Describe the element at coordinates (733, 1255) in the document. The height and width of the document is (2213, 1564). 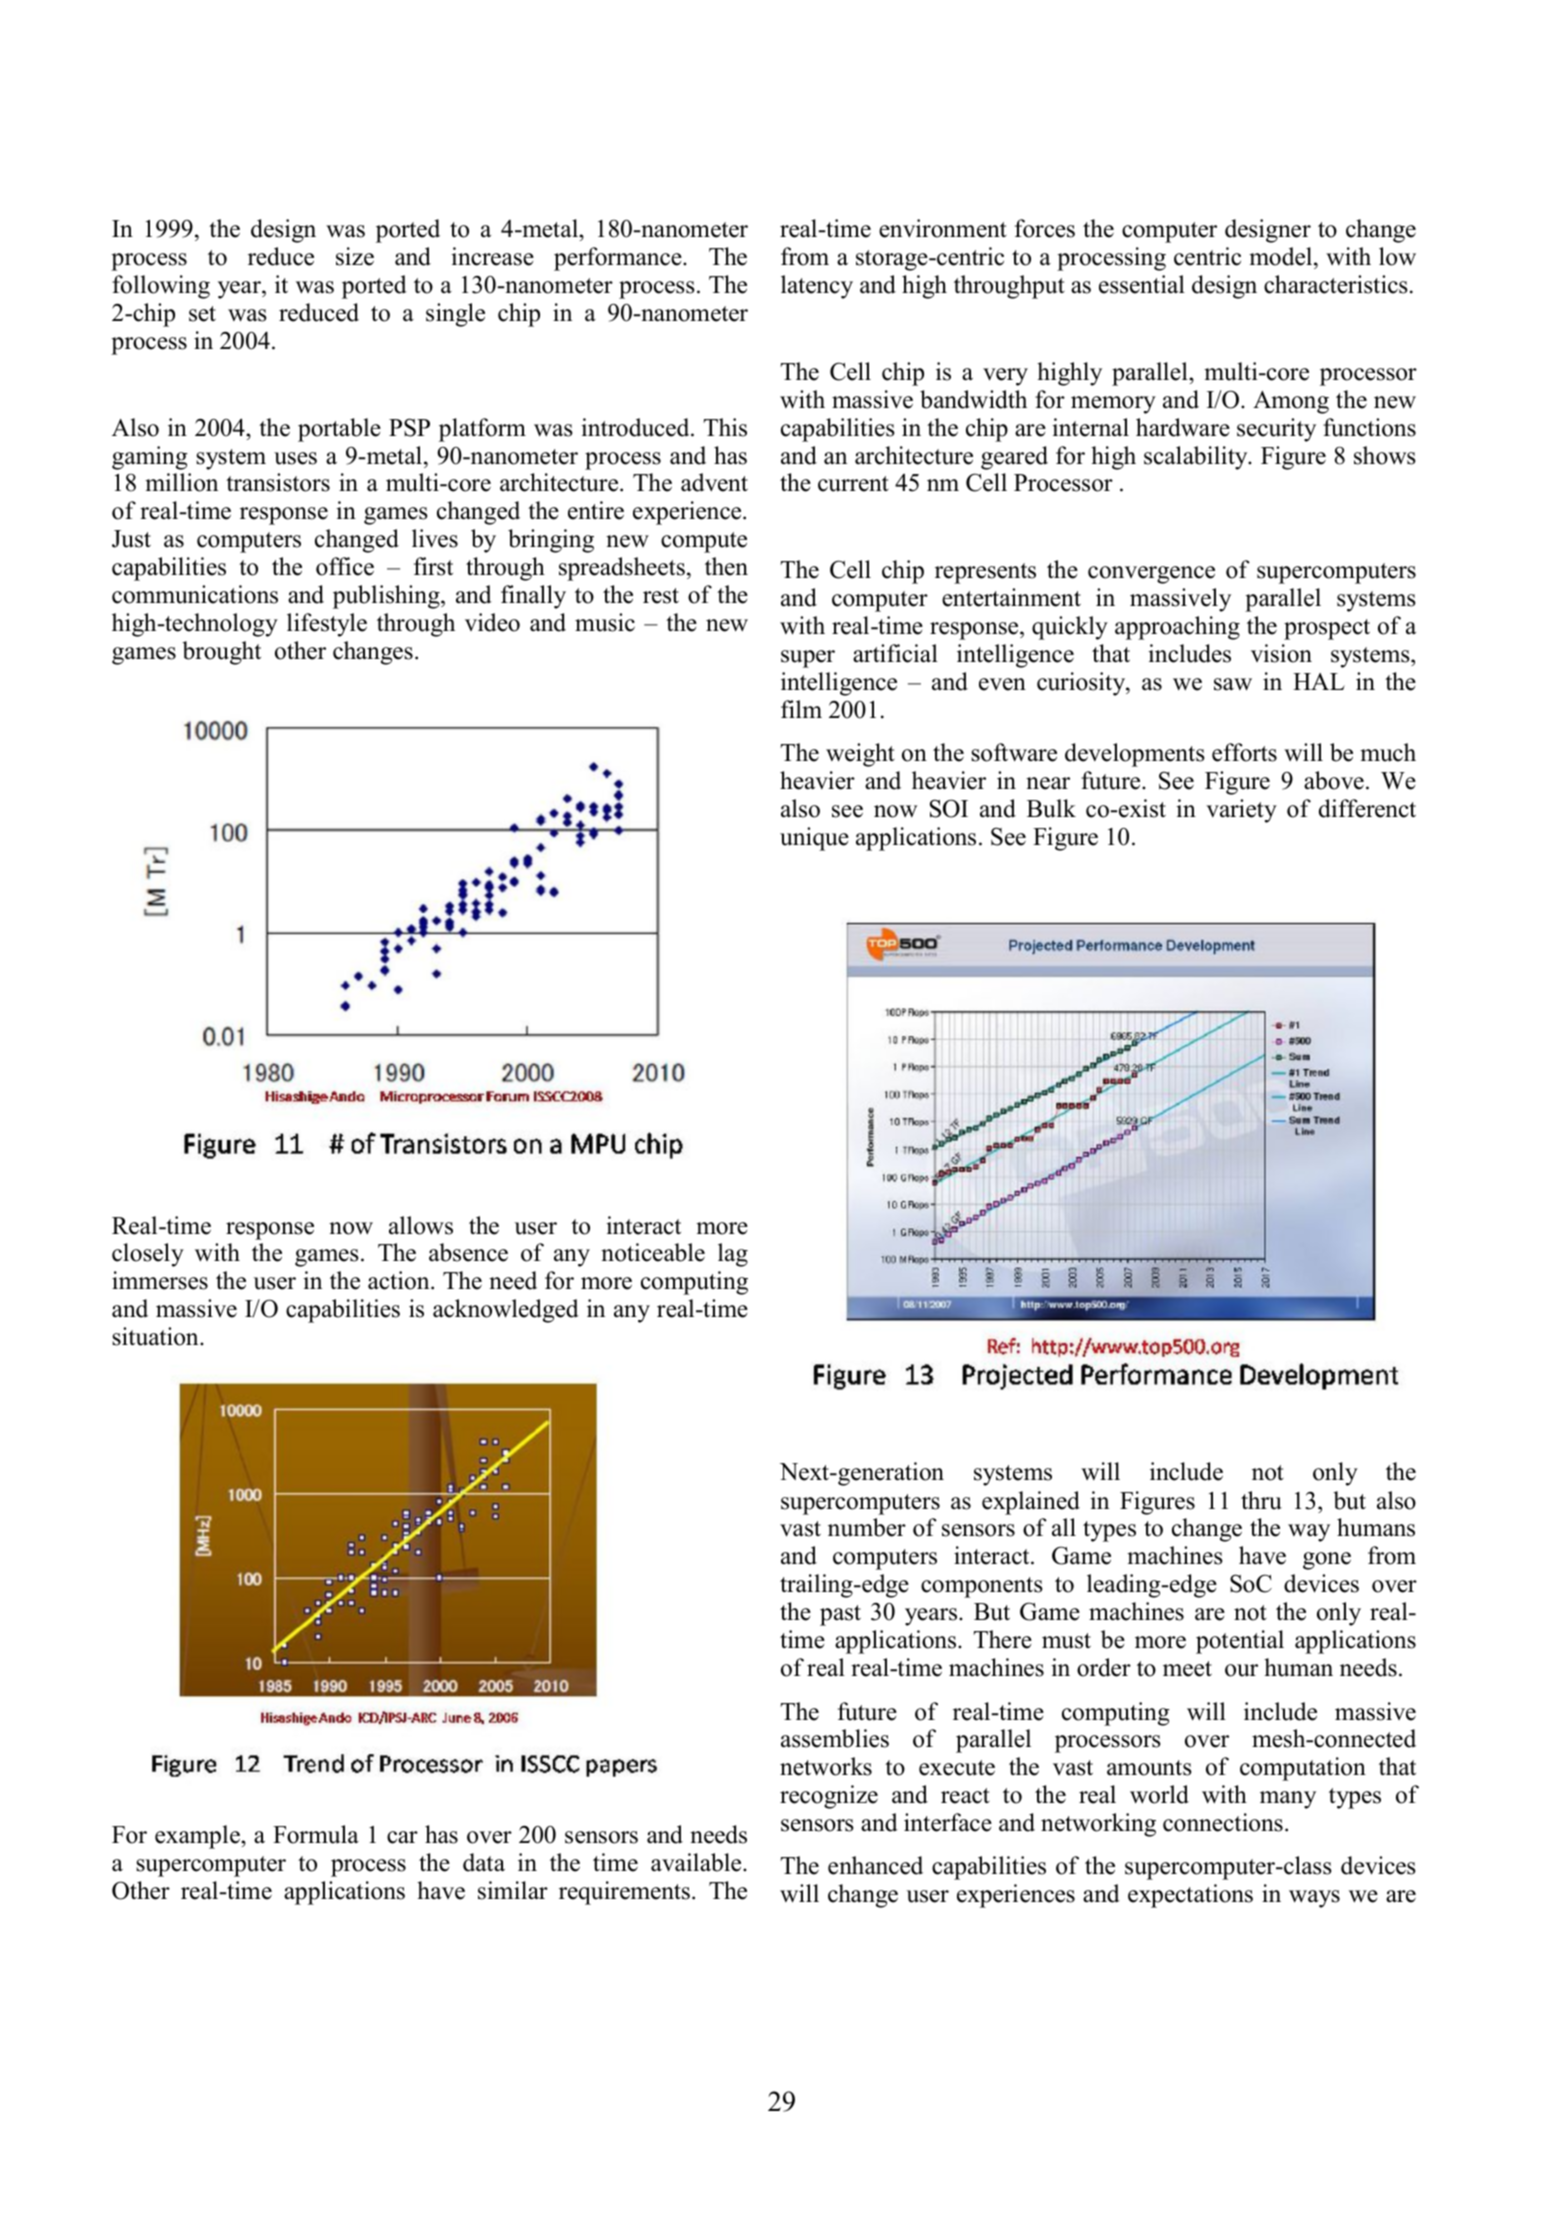
I see `lag` at that location.
